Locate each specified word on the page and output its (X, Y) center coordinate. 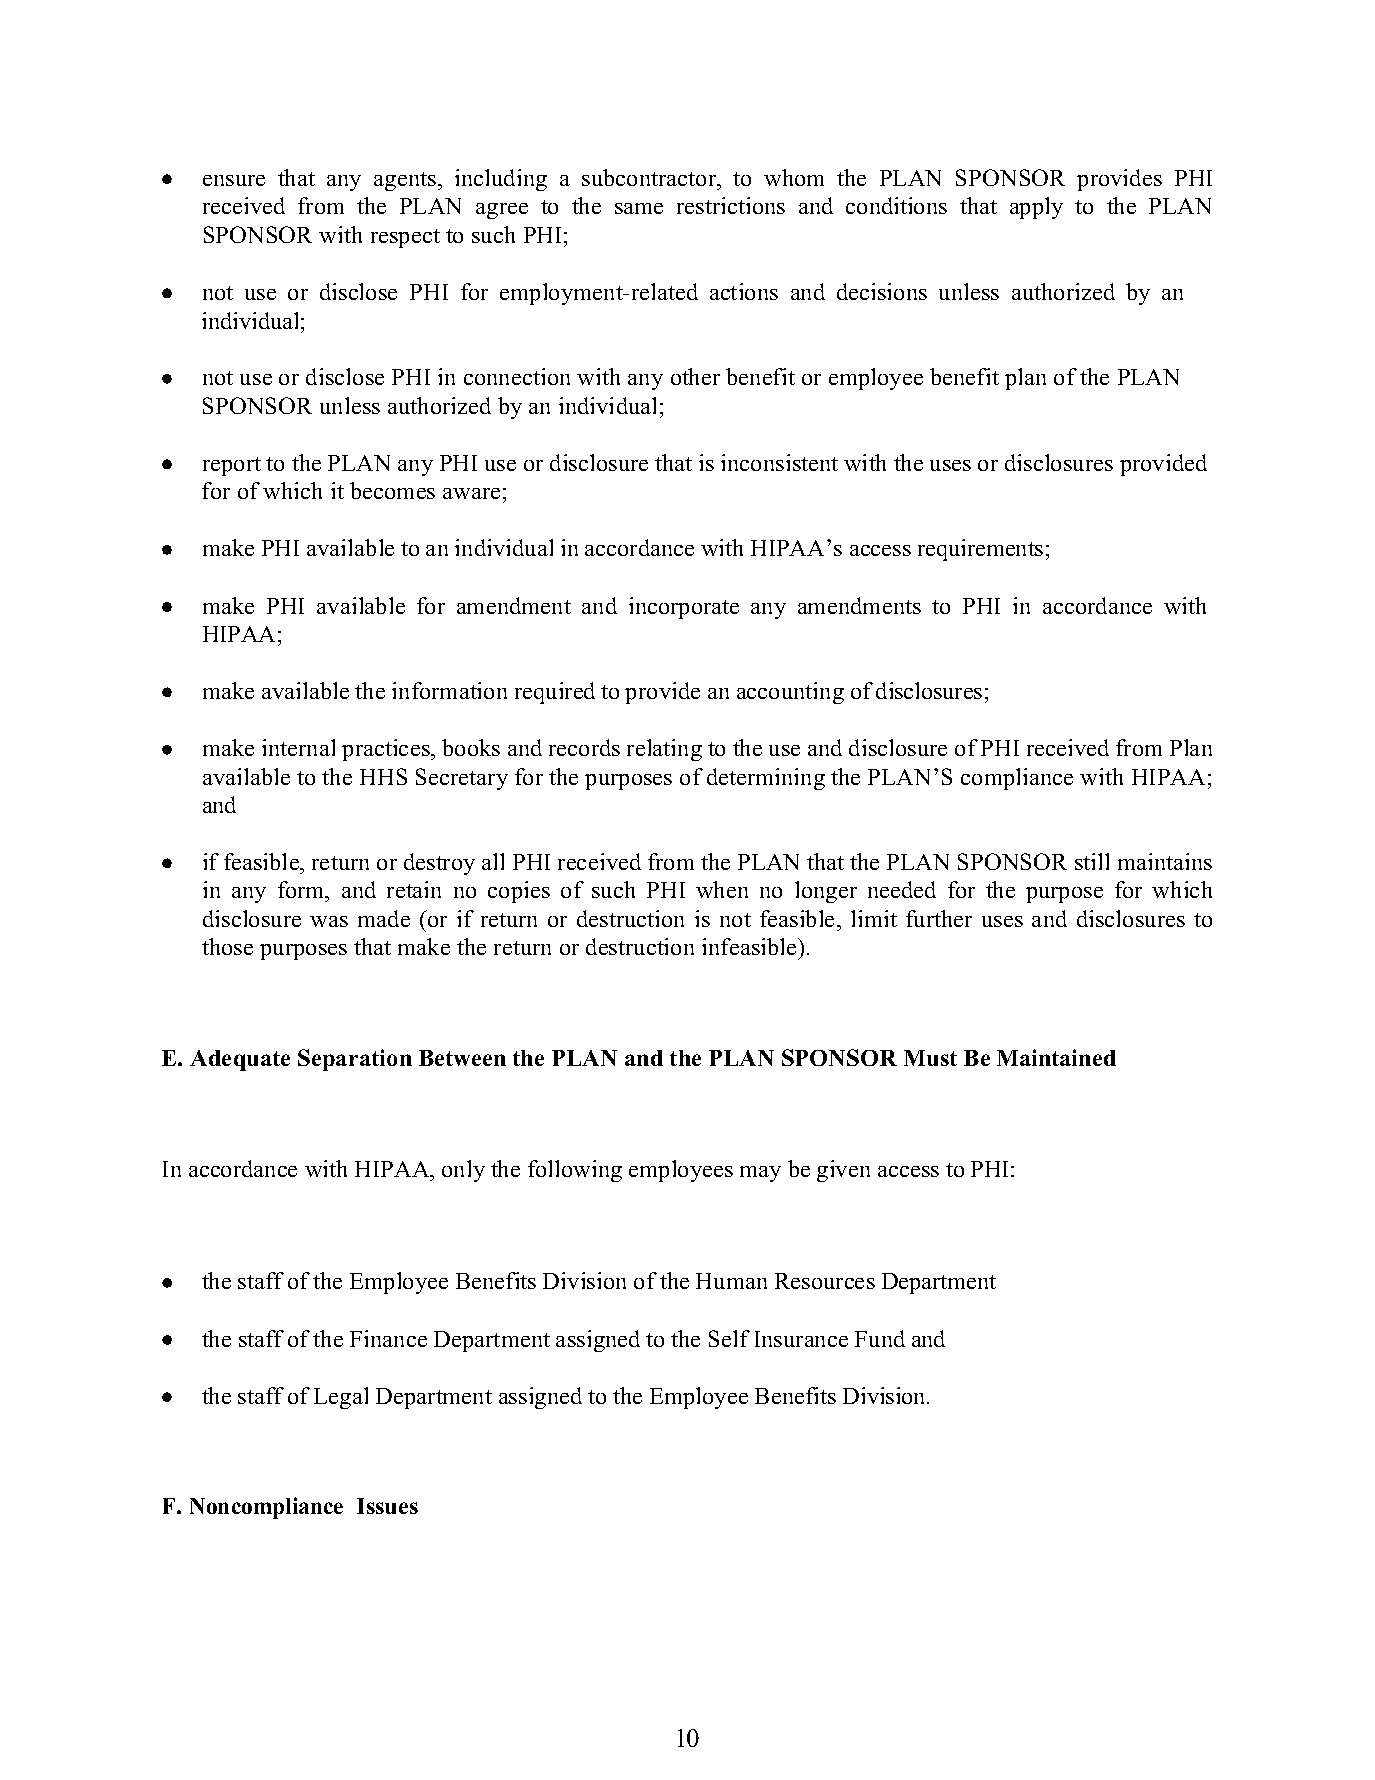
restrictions (731, 205)
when (722, 889)
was (329, 921)
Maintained (1056, 1057)
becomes (392, 490)
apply (1036, 208)
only (463, 1171)
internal (298, 747)
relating (664, 750)
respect (405, 238)
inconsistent (779, 462)
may (760, 1174)
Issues (387, 1506)
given (843, 1171)
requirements (980, 550)
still (1092, 861)
